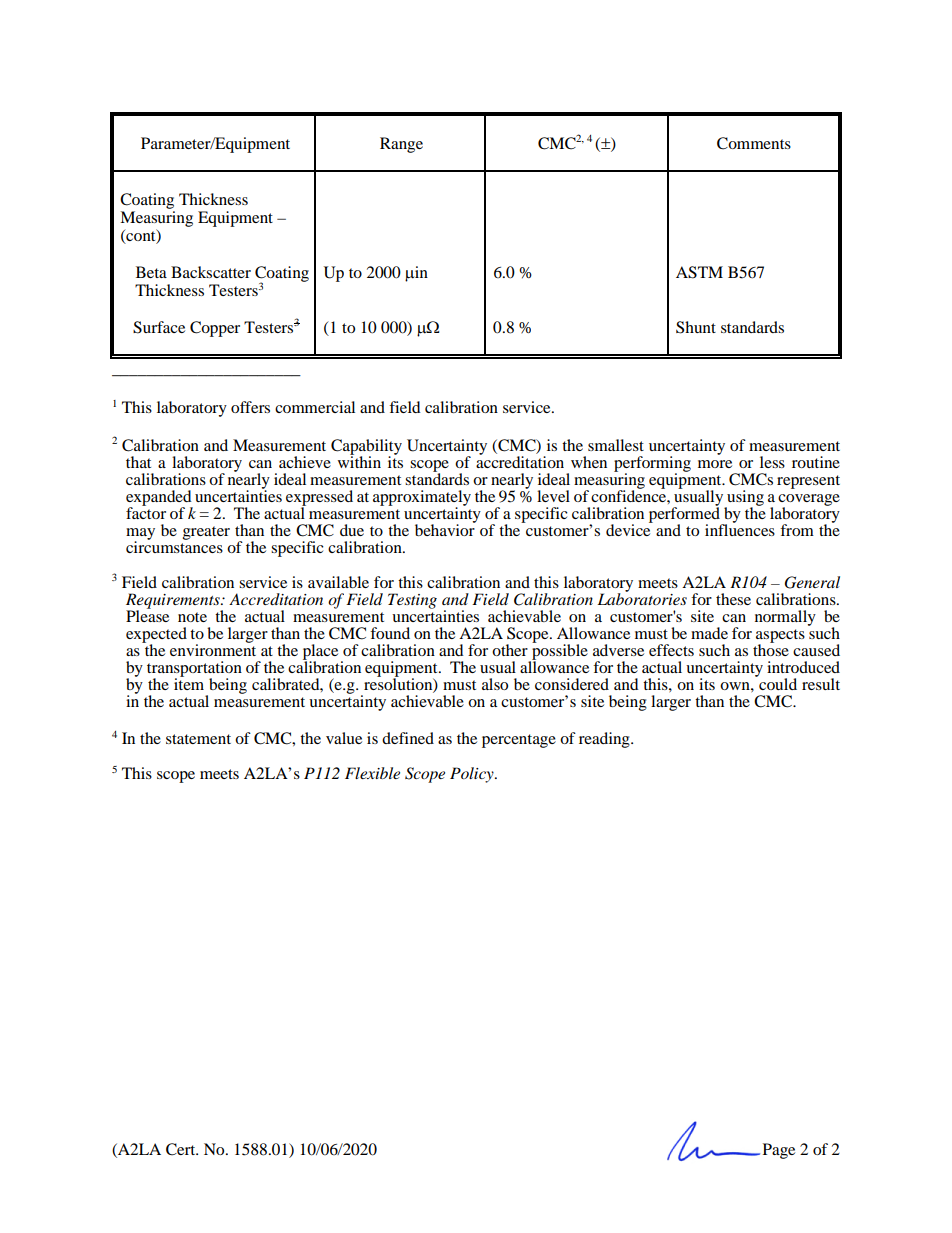 This document has width=952, height=1233. Describe the element at coordinates (211, 272) in the document. I see `Backscatter` at that location.
